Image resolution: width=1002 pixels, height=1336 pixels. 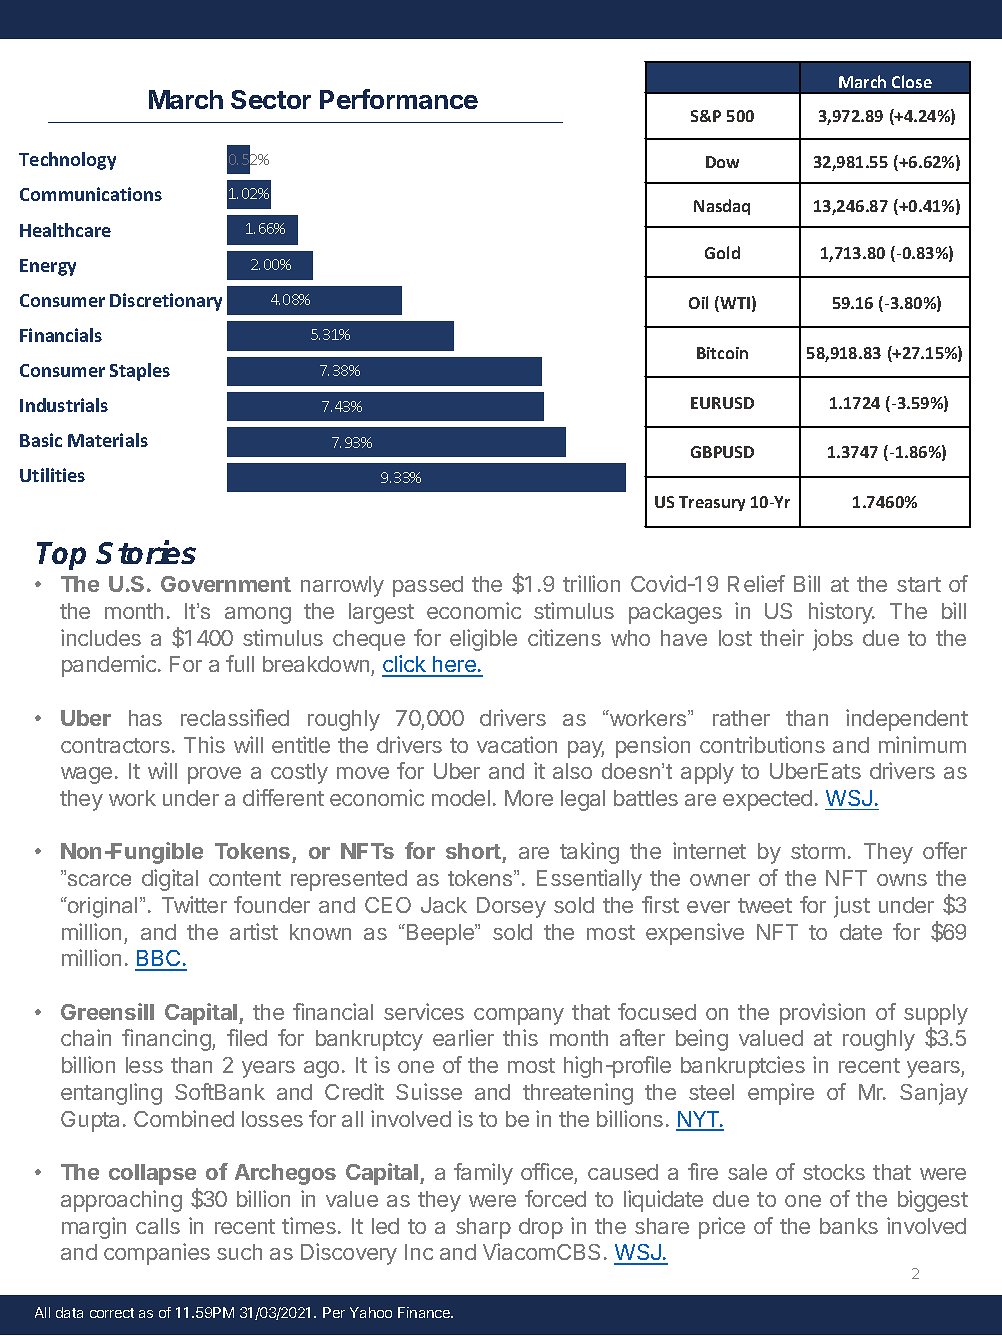 What do you see at coordinates (483, 1228) in the page?
I see `sharp` at bounding box center [483, 1228].
